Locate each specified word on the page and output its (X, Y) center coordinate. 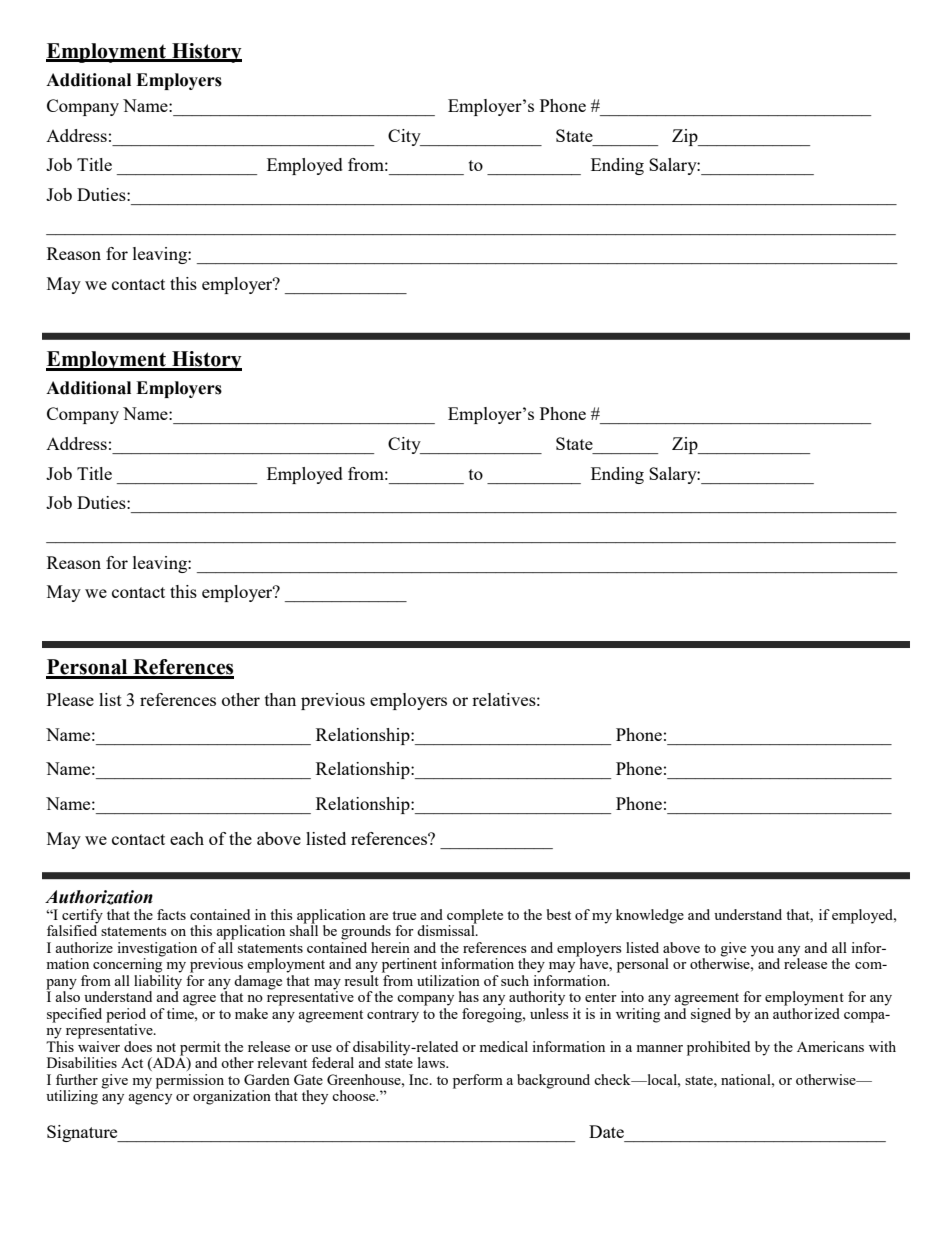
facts (171, 914)
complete (475, 917)
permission (190, 1081)
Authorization (99, 897)
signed (711, 1015)
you (762, 951)
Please (70, 699)
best (559, 914)
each (187, 838)
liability (158, 982)
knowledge (650, 916)
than (280, 699)
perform (478, 1081)
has (469, 996)
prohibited (718, 1048)
